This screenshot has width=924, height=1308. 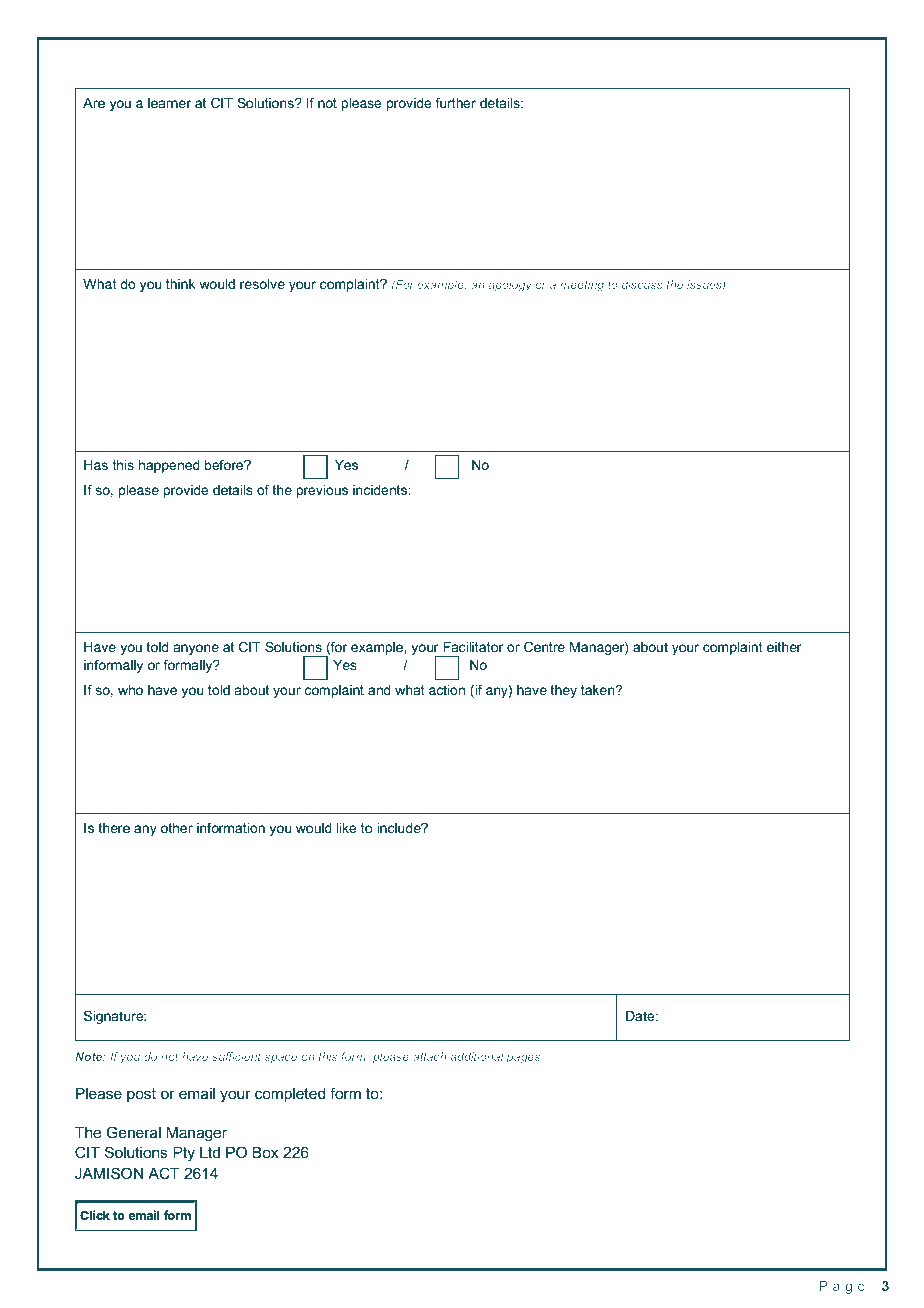 I want to click on meeting, so click(x=582, y=286).
